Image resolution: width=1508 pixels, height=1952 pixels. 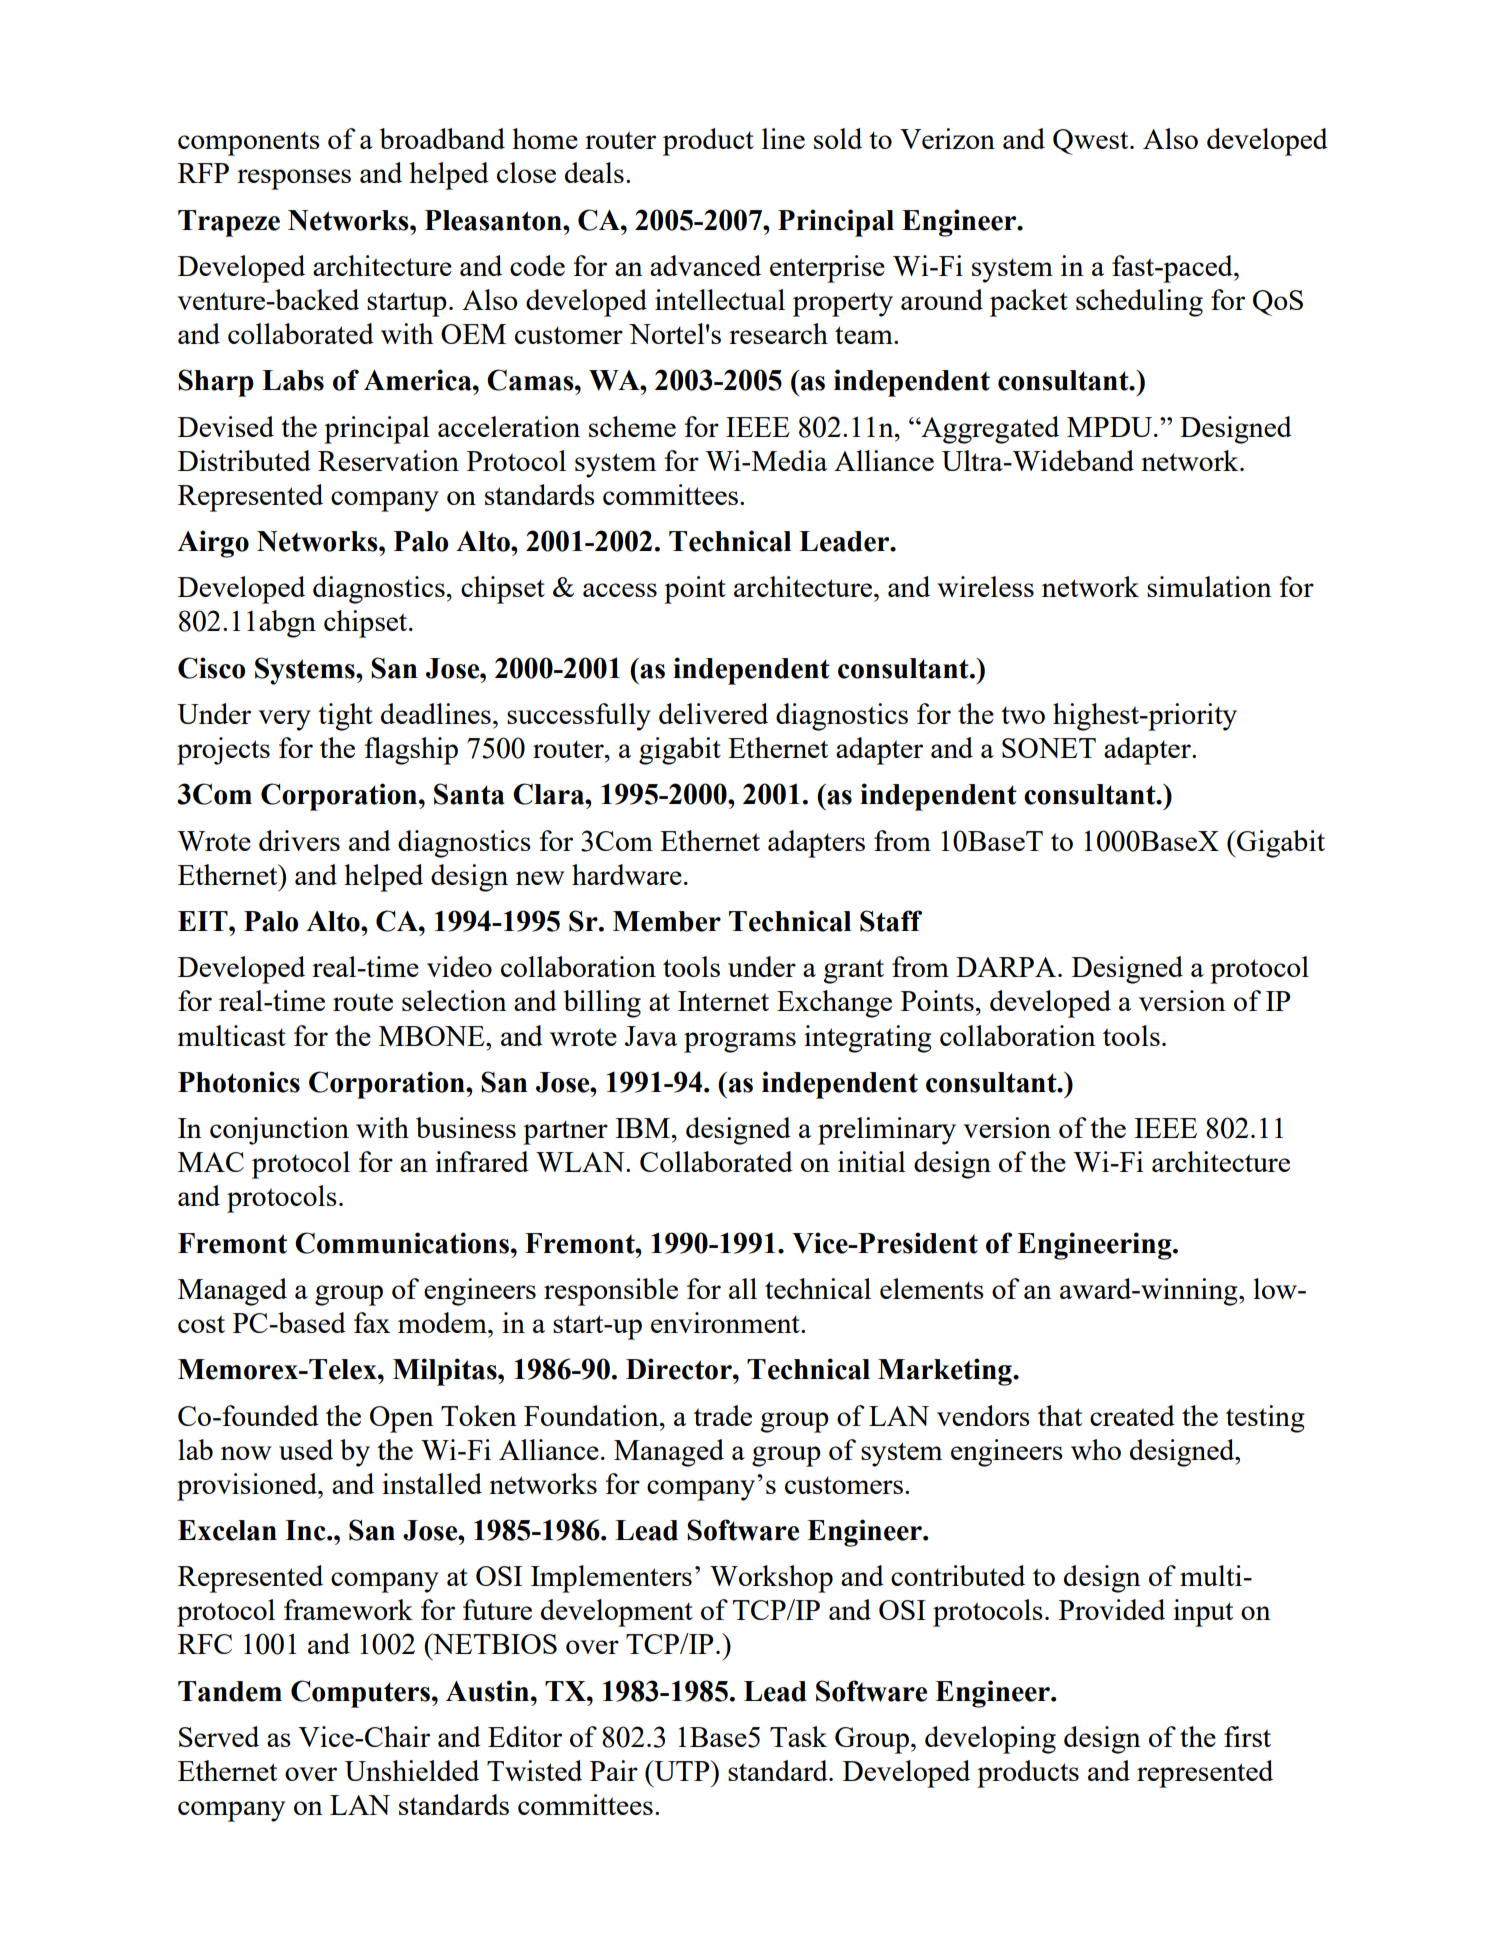 What do you see at coordinates (1139, 303) in the page?
I see `scheduling` at bounding box center [1139, 303].
